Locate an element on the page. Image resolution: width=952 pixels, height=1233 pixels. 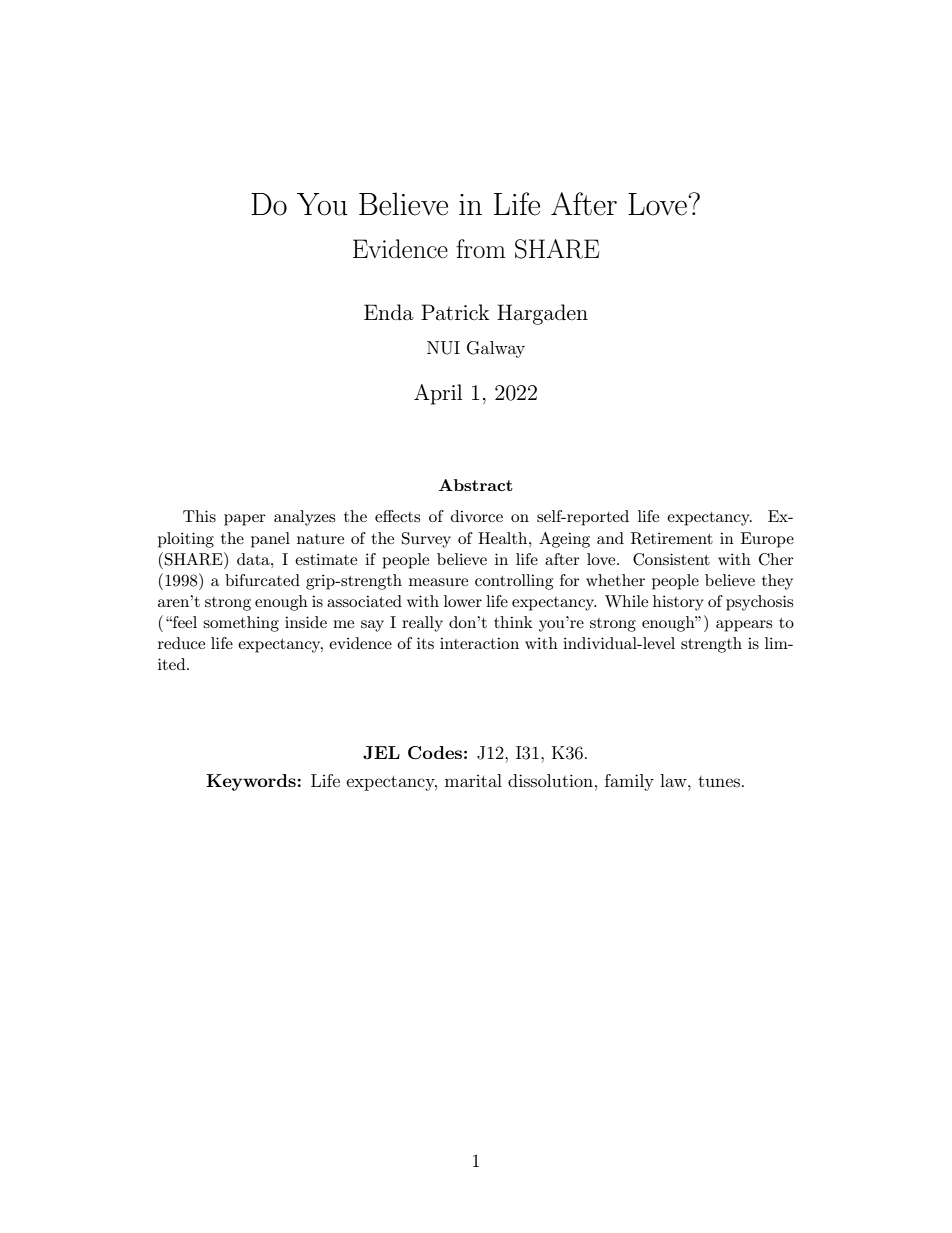
Patrick is located at coordinates (455, 312).
